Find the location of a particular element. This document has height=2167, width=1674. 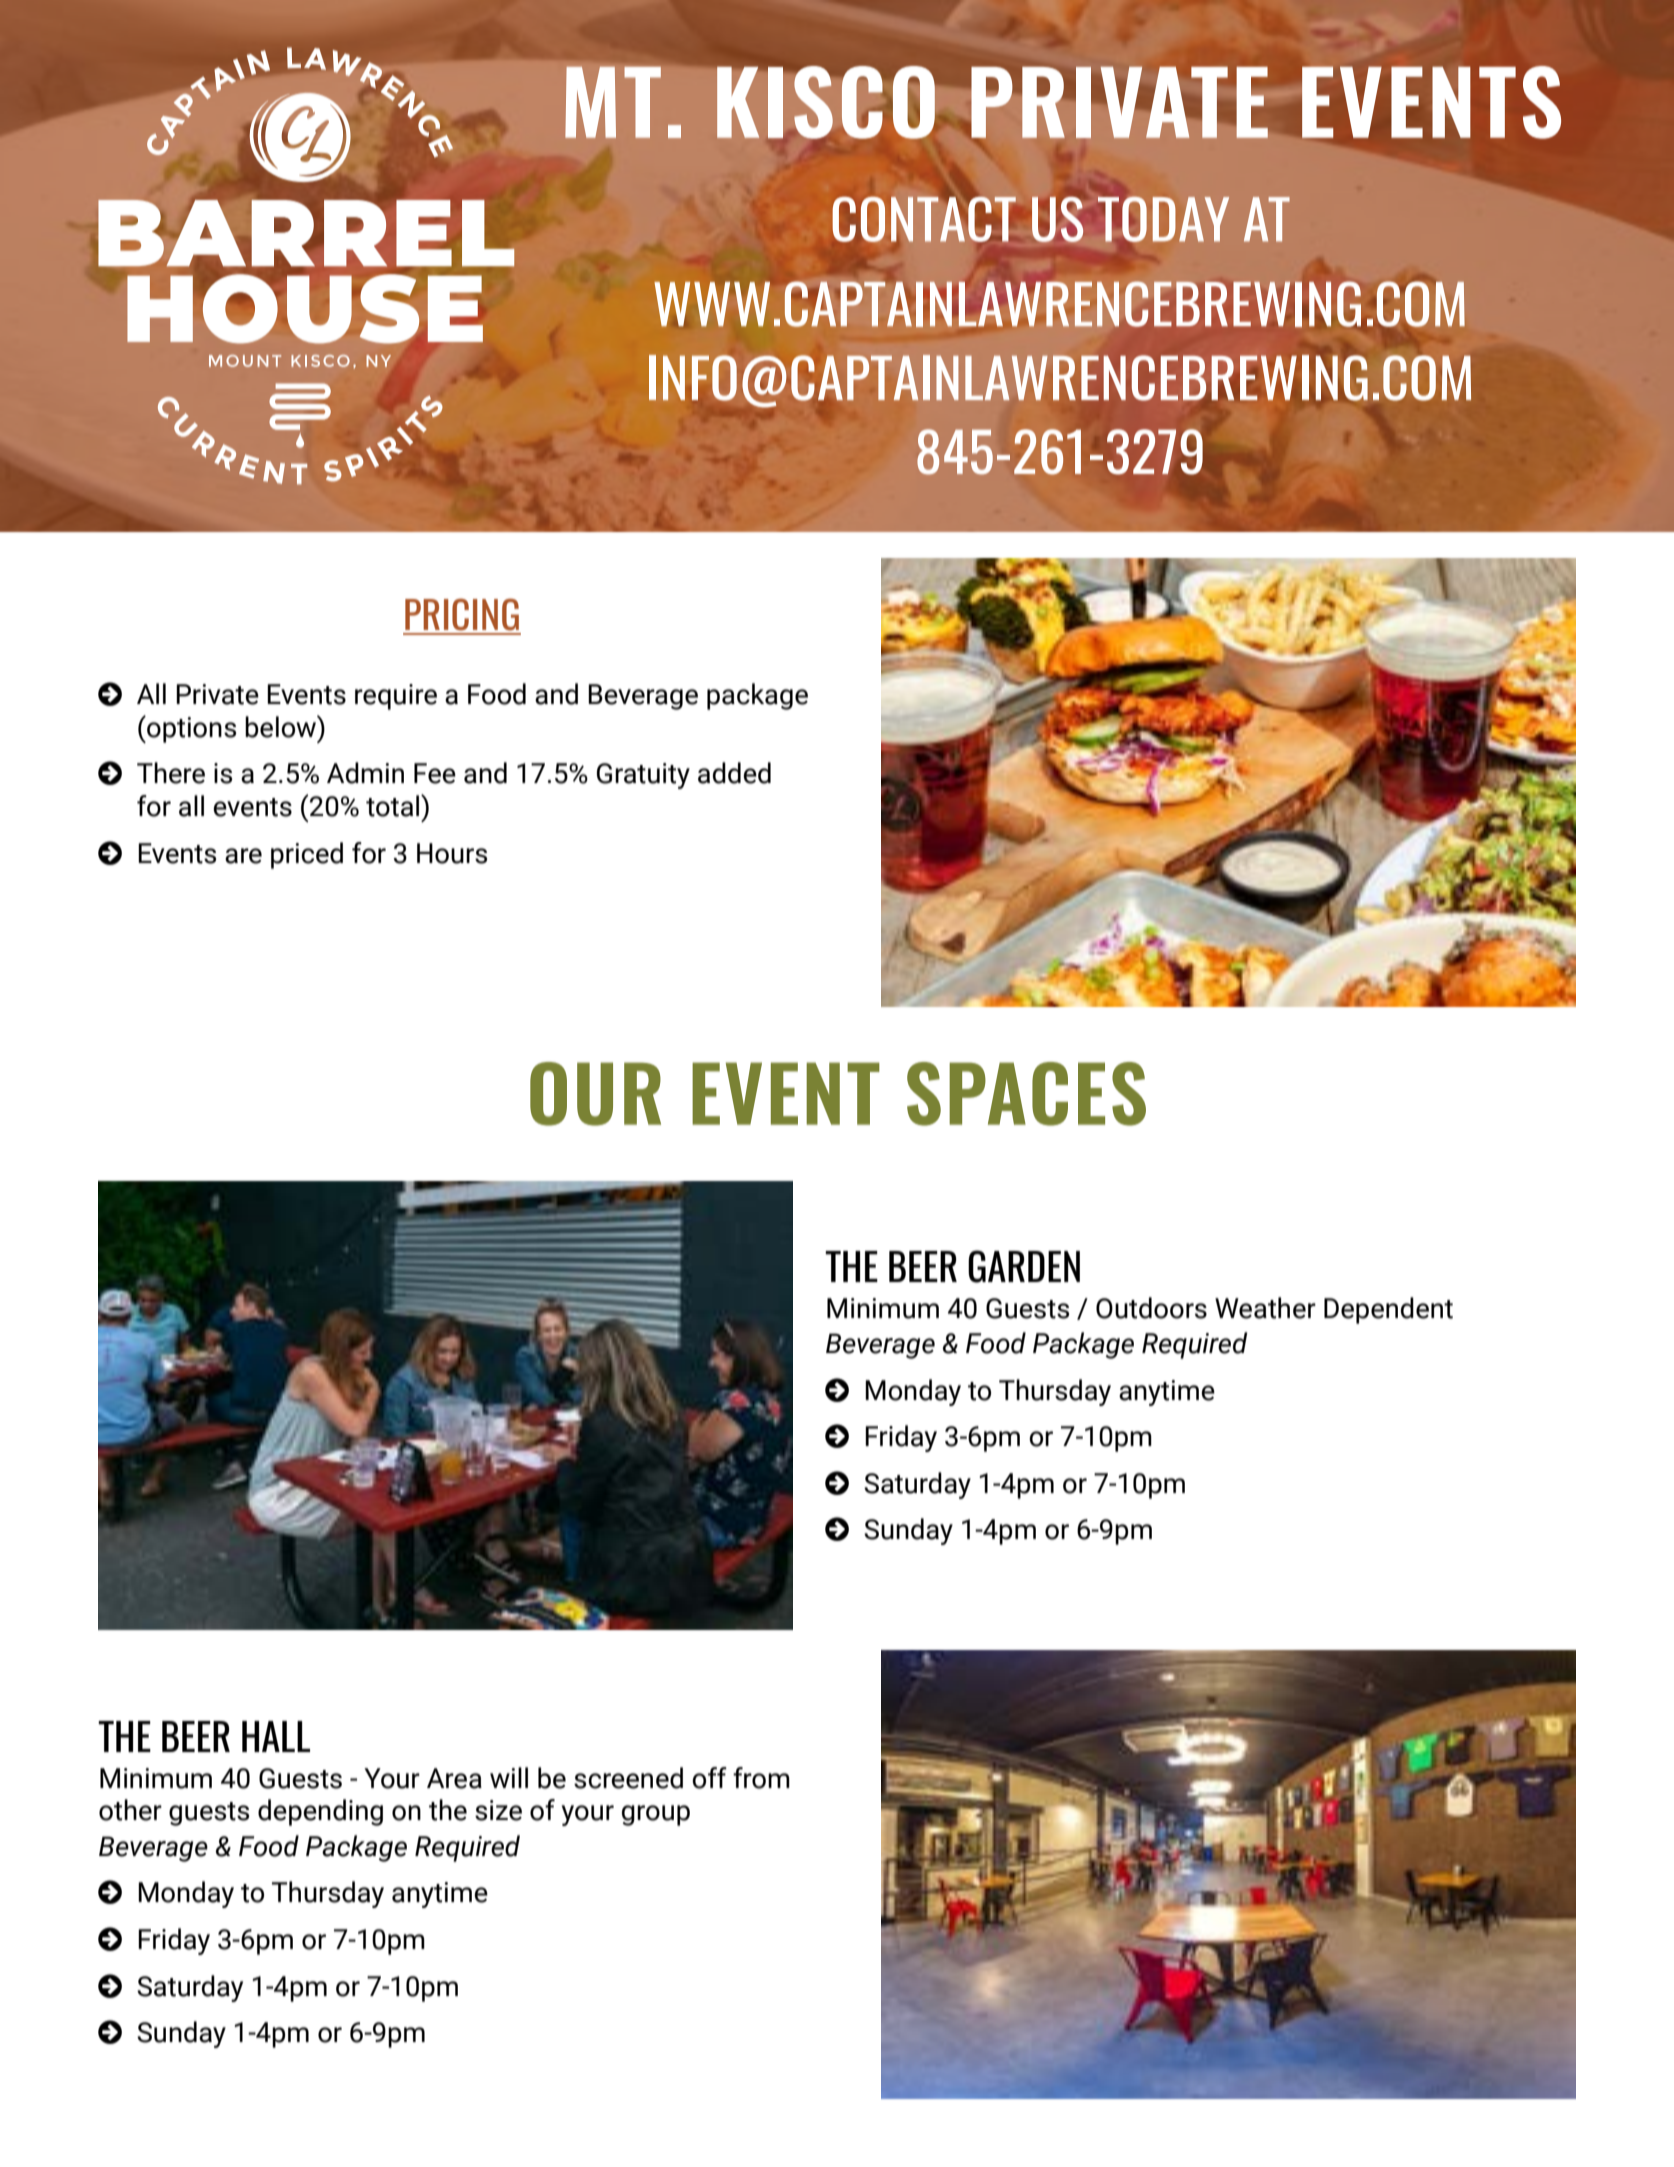

Weather is located at coordinates (1265, 1308).
